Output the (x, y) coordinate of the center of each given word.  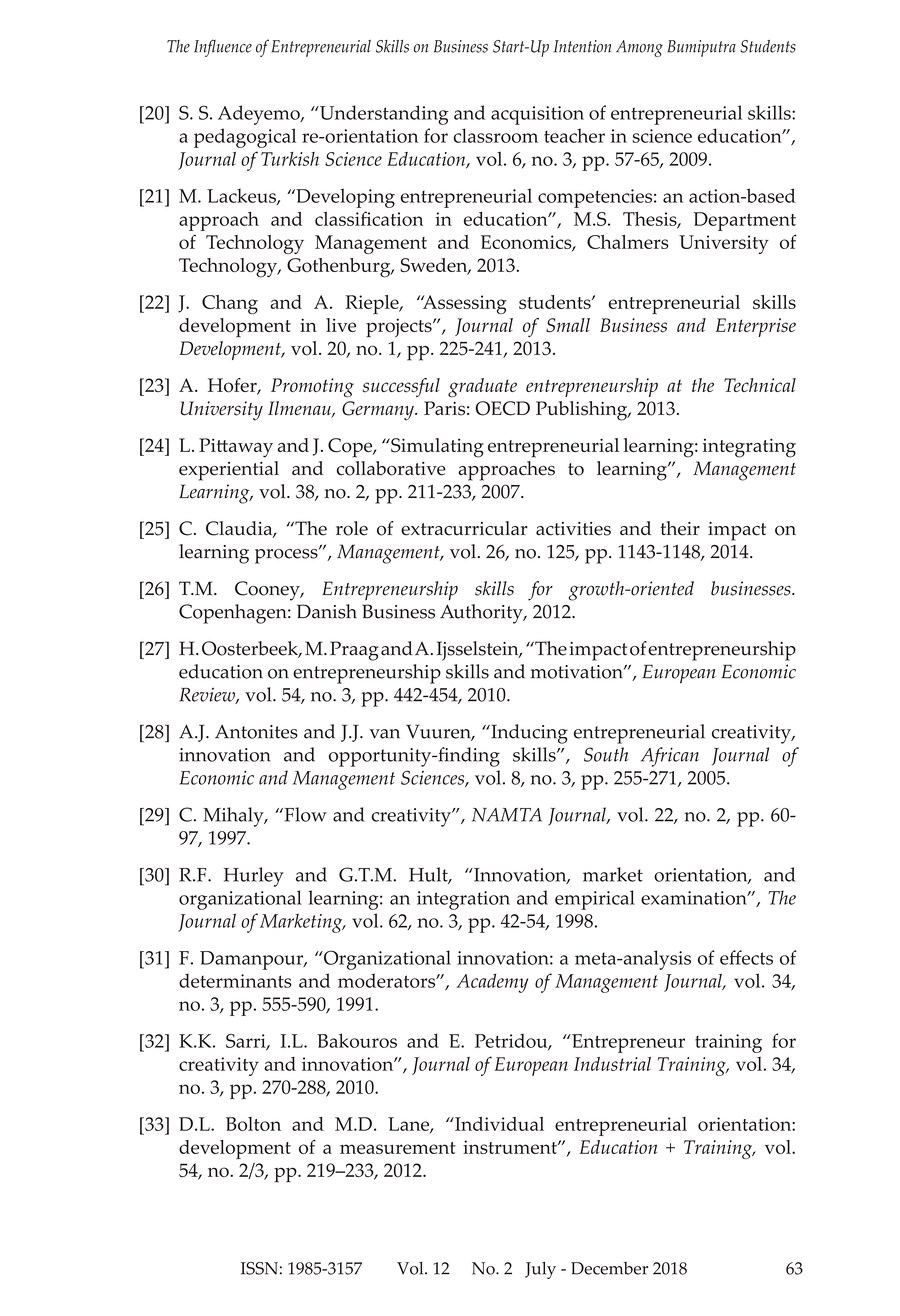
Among (639, 48)
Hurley (254, 877)
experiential (229, 471)
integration (463, 900)
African (670, 757)
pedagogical (245, 138)
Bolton (253, 1124)
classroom (495, 135)
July (540, 1270)
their (680, 528)
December (609, 1268)
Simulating (436, 448)
